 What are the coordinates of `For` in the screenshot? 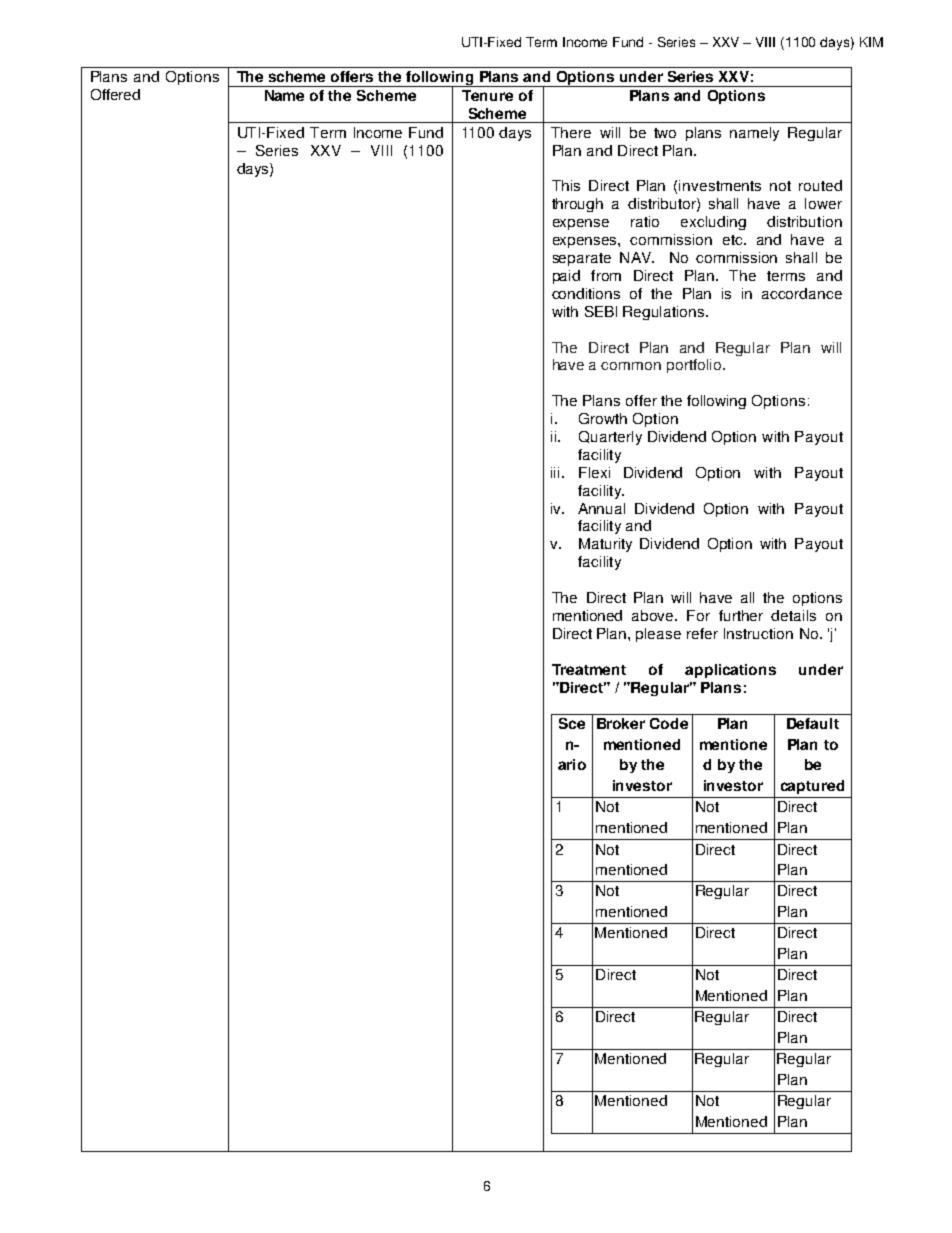 It's located at (698, 615).
